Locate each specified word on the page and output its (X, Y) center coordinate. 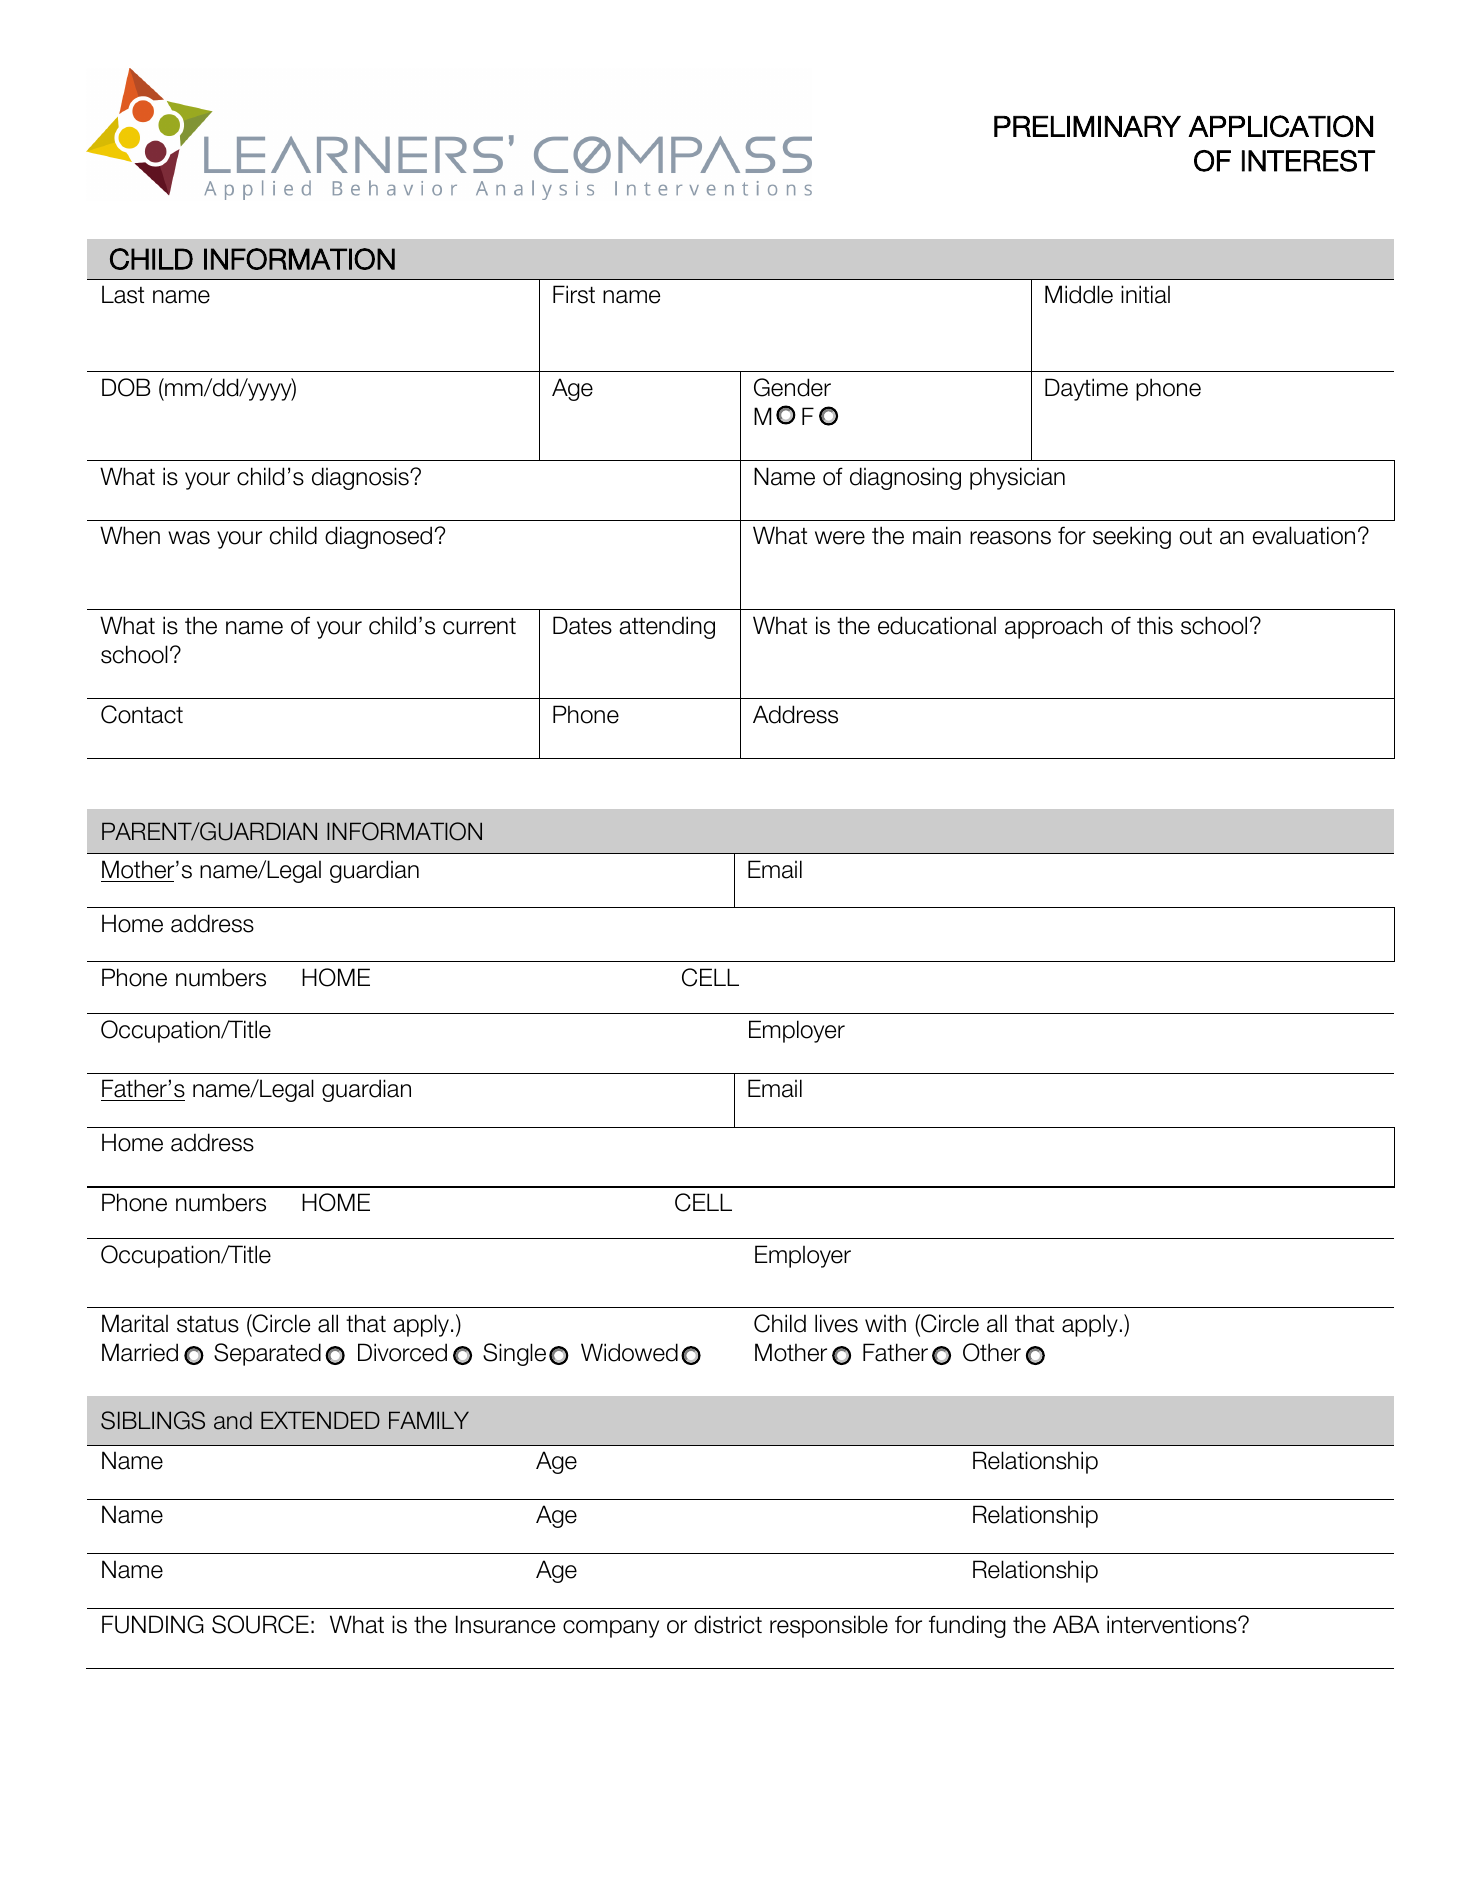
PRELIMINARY (1087, 126)
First (574, 294)
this (1155, 625)
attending (667, 627)
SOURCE (260, 1624)
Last (123, 294)
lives (836, 1323)
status (208, 1324)
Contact (142, 714)
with (885, 1323)
